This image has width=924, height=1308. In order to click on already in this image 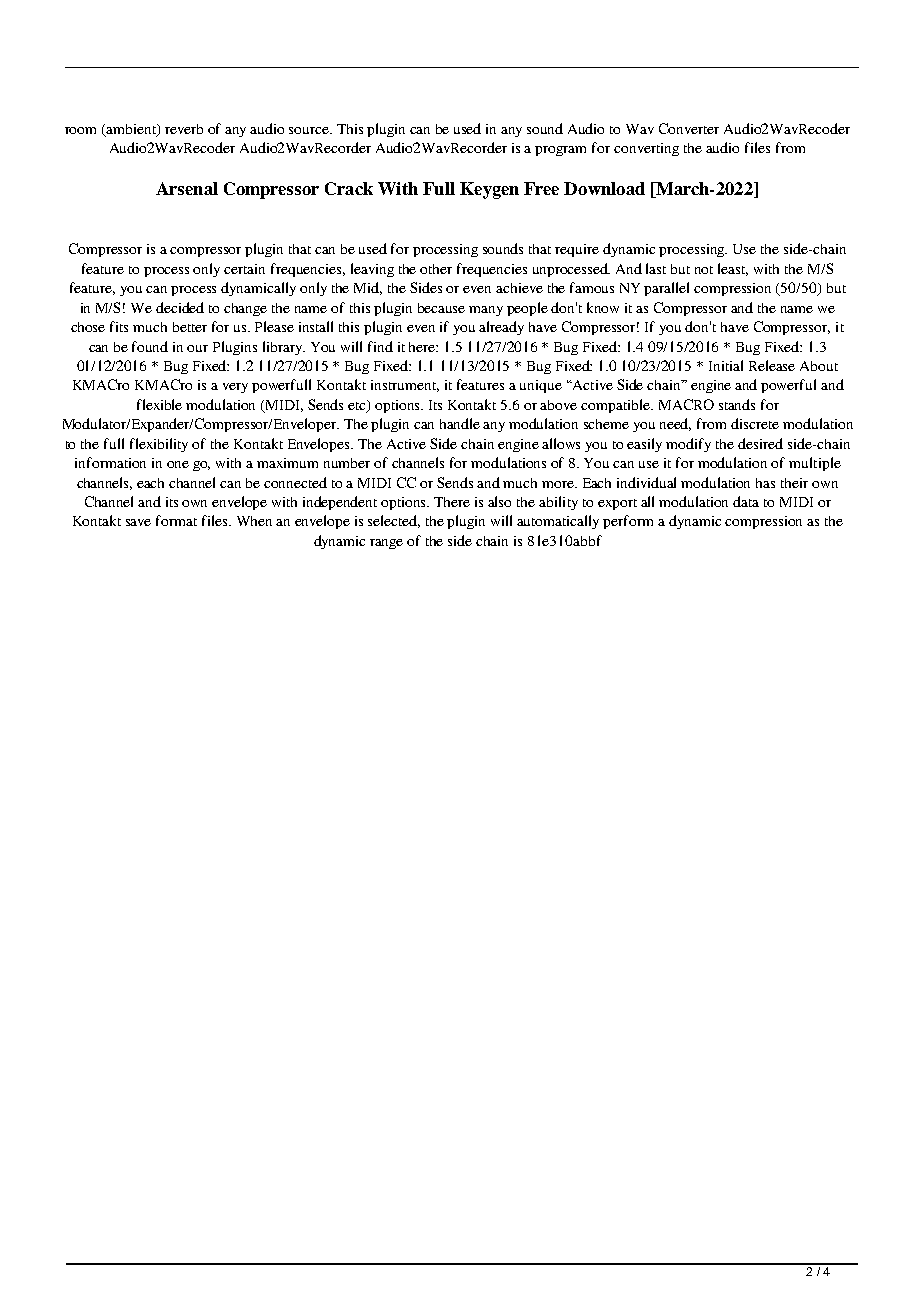, I will do `click(501, 328)`.
